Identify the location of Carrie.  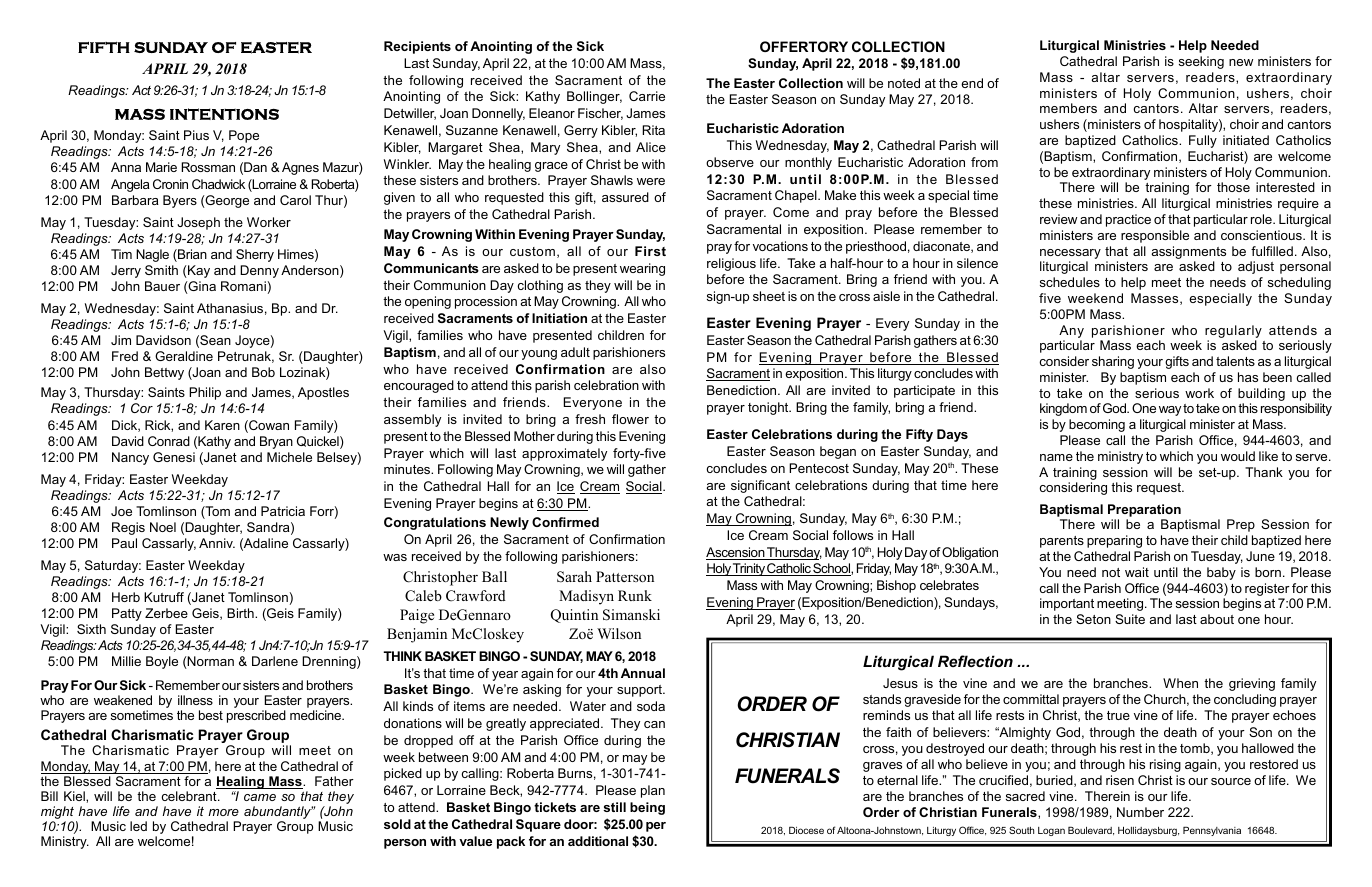
(647, 96).
